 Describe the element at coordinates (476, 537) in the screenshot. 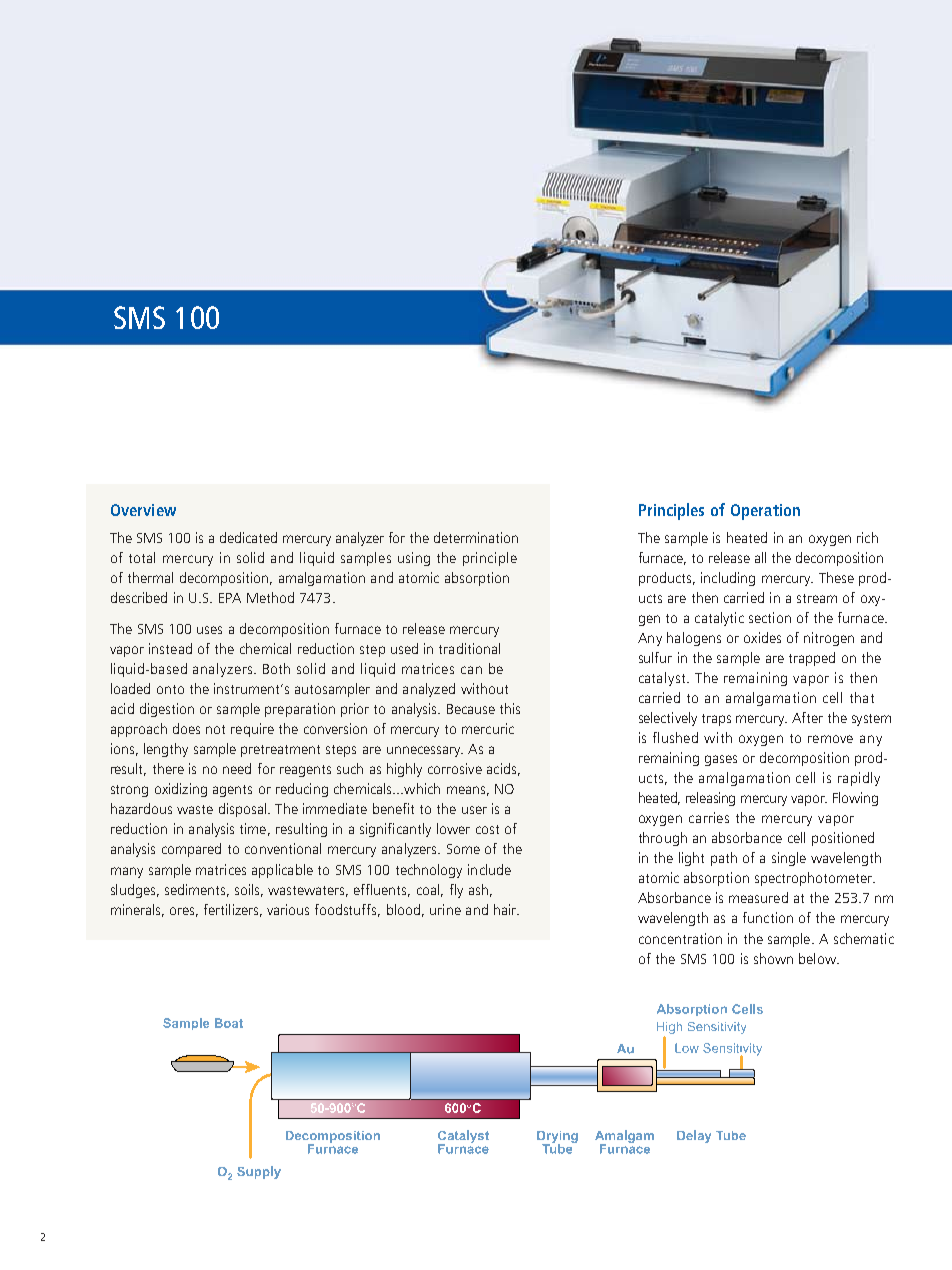

I see `determination` at that location.
